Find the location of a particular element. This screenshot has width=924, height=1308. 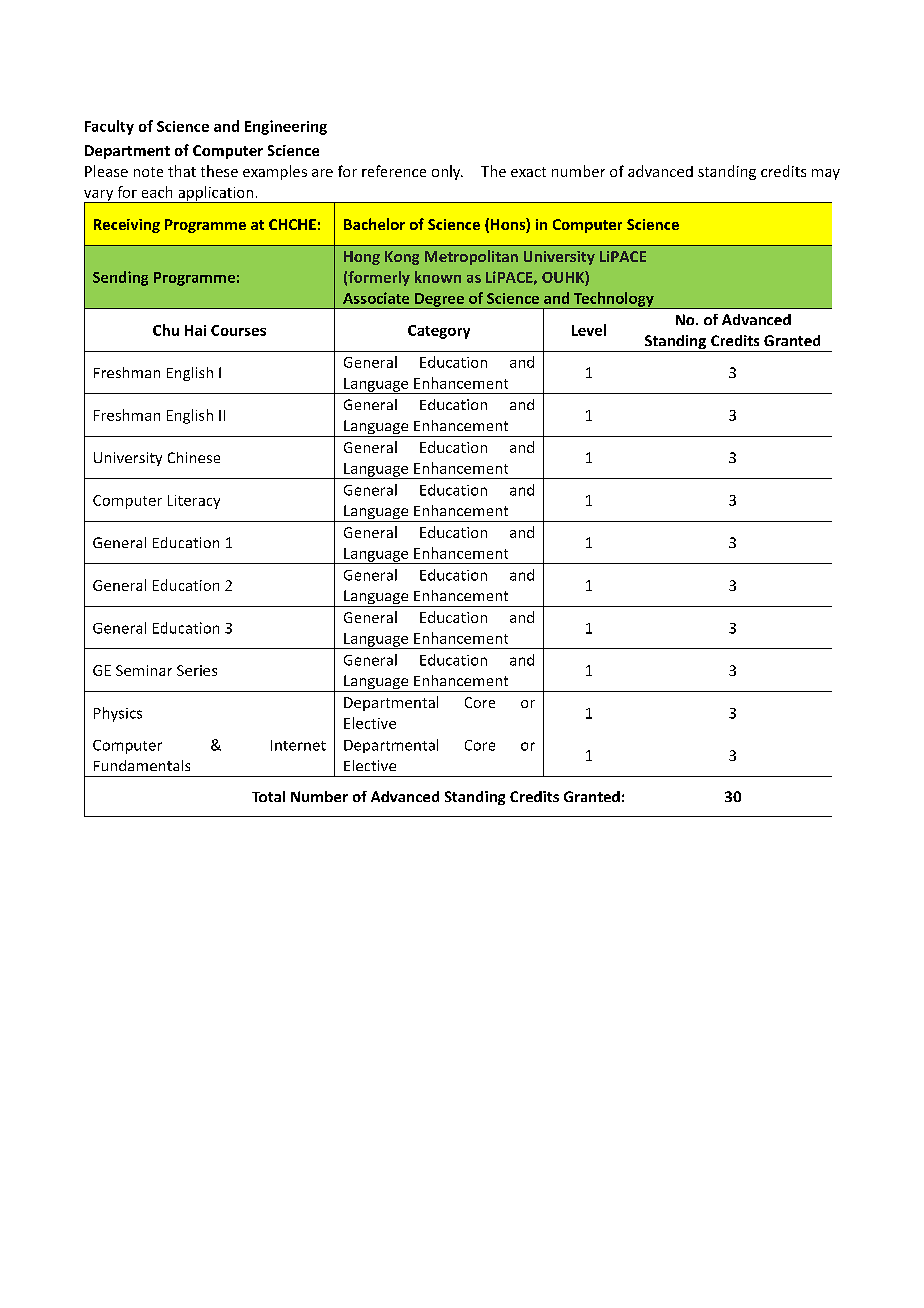

Chinese is located at coordinates (194, 457).
